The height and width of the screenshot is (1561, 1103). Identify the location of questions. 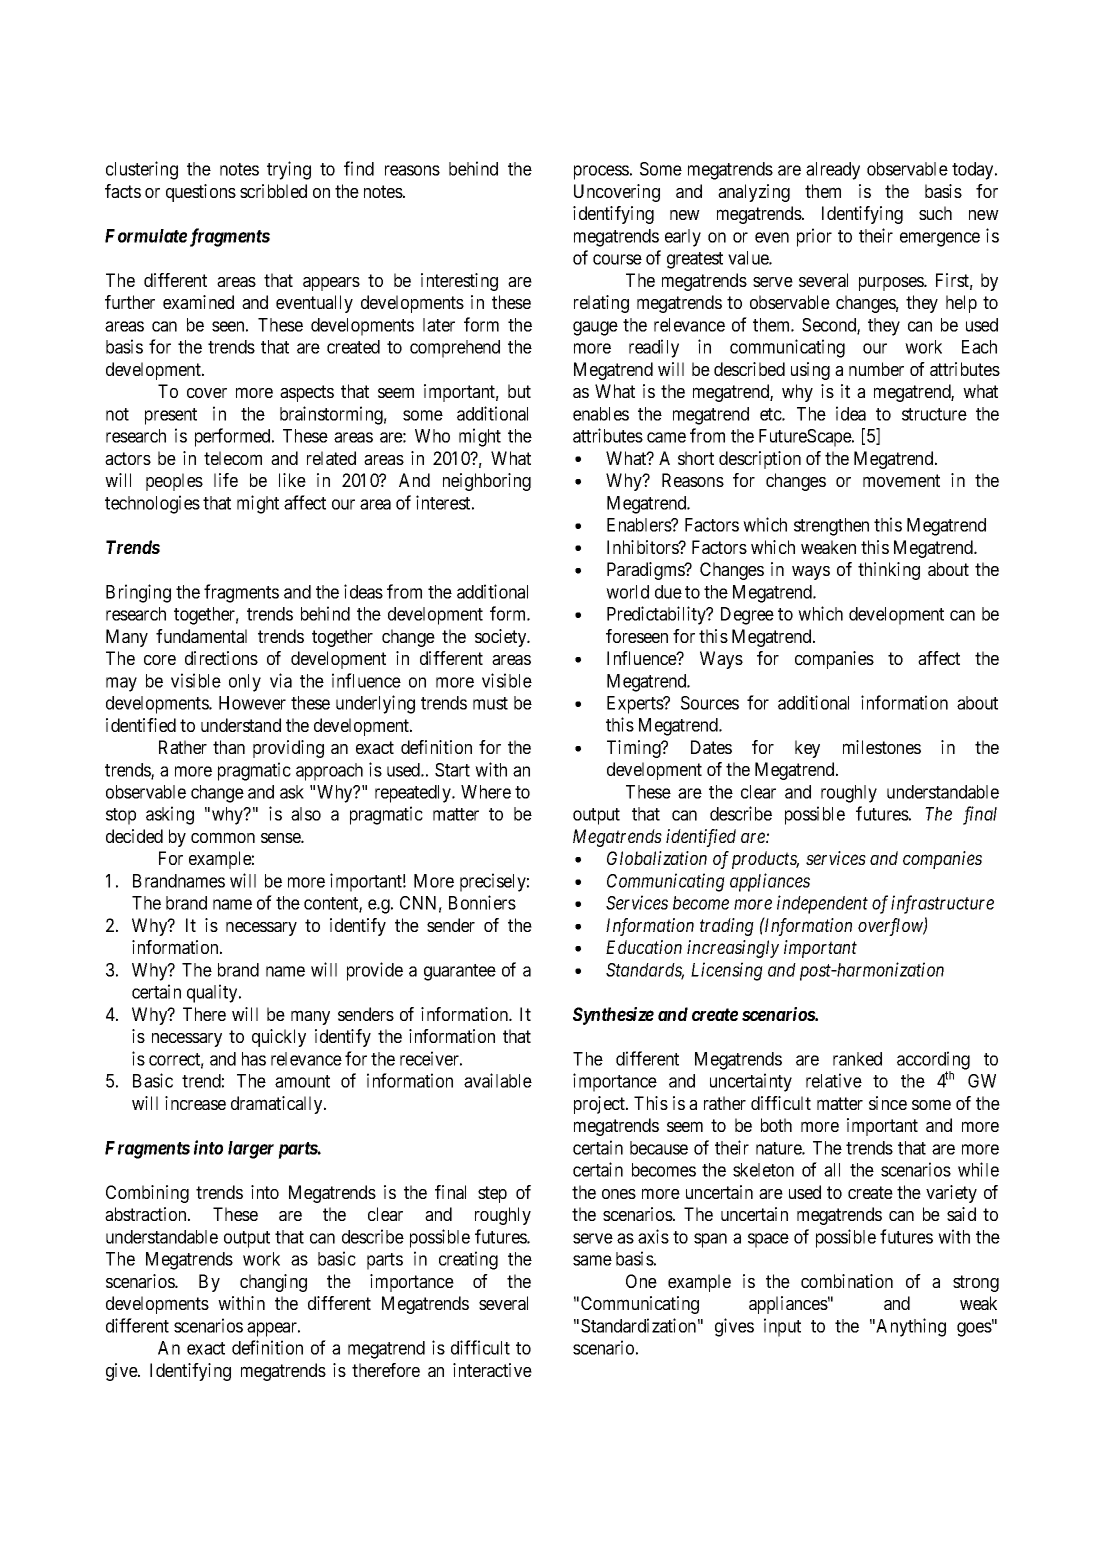
(201, 193).
